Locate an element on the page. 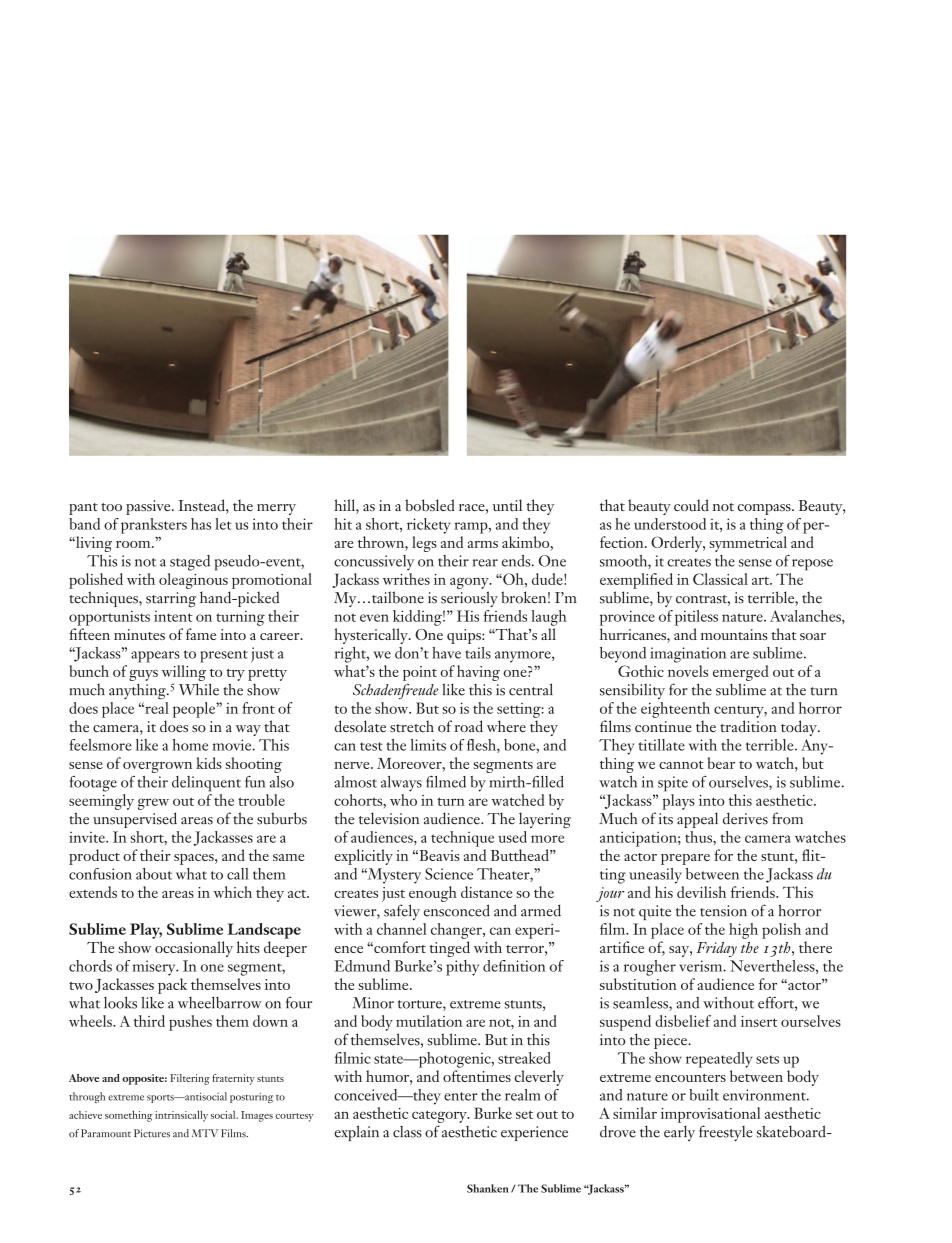  insert is located at coordinates (759, 1021).
